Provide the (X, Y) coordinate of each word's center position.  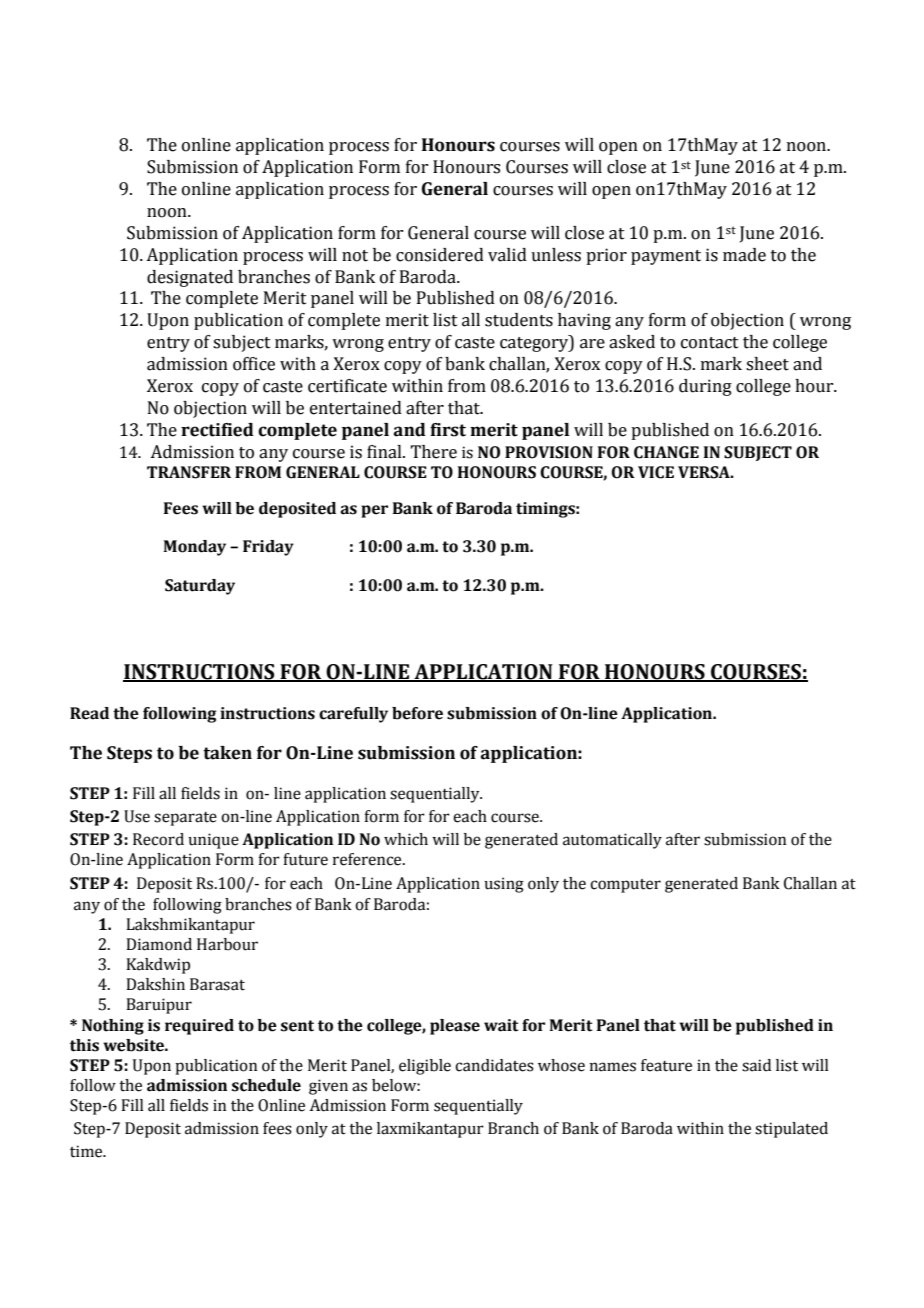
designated (190, 278)
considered (440, 255)
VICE (656, 472)
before (417, 713)
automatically (612, 841)
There (433, 452)
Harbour (227, 944)
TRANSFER (189, 472)
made (744, 255)
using (504, 885)
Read (89, 713)
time (87, 1151)
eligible (425, 1067)
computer (625, 886)
